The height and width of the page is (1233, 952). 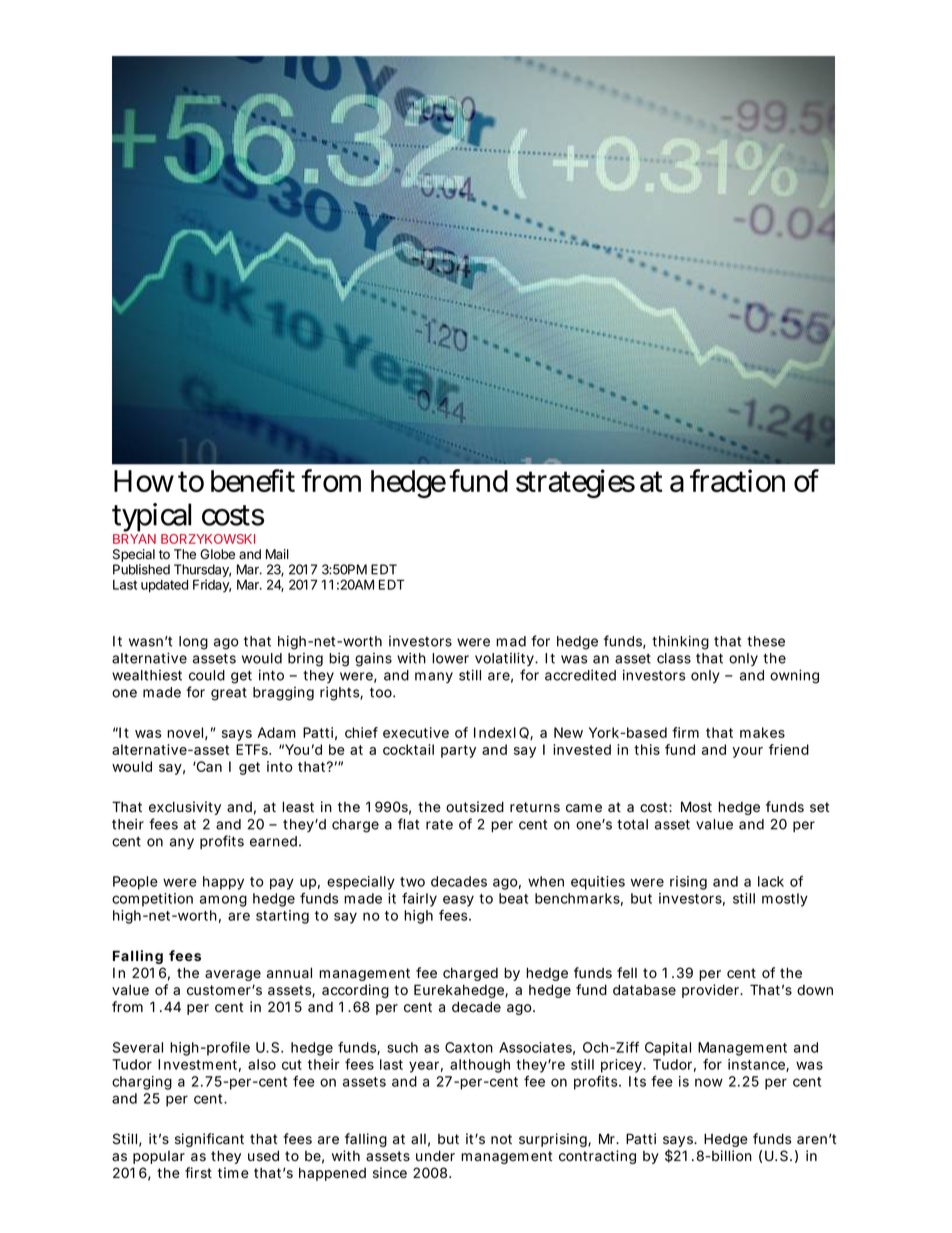 I want to click on exclusivity, so click(x=185, y=808).
